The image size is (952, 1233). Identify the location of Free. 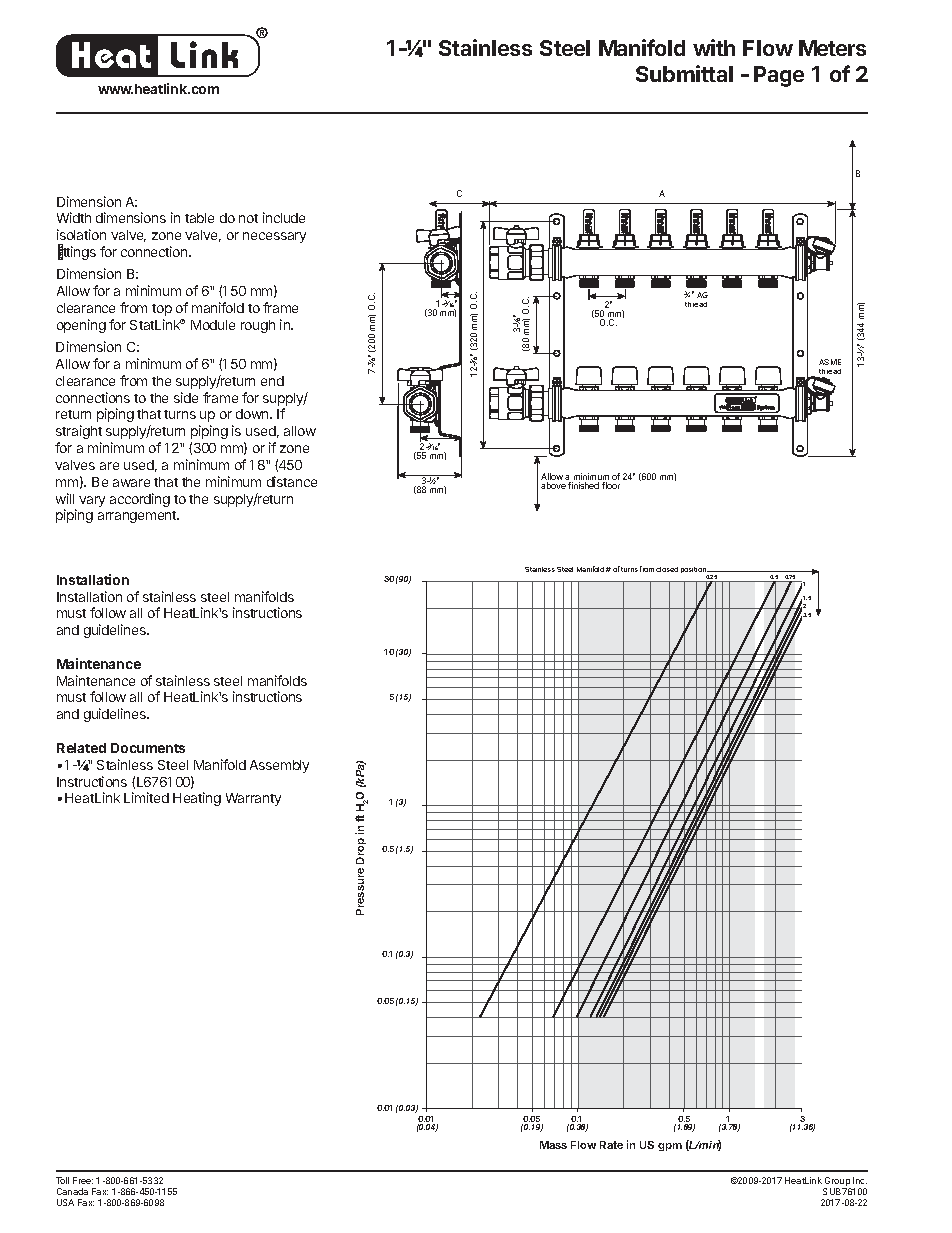
(83, 1180).
